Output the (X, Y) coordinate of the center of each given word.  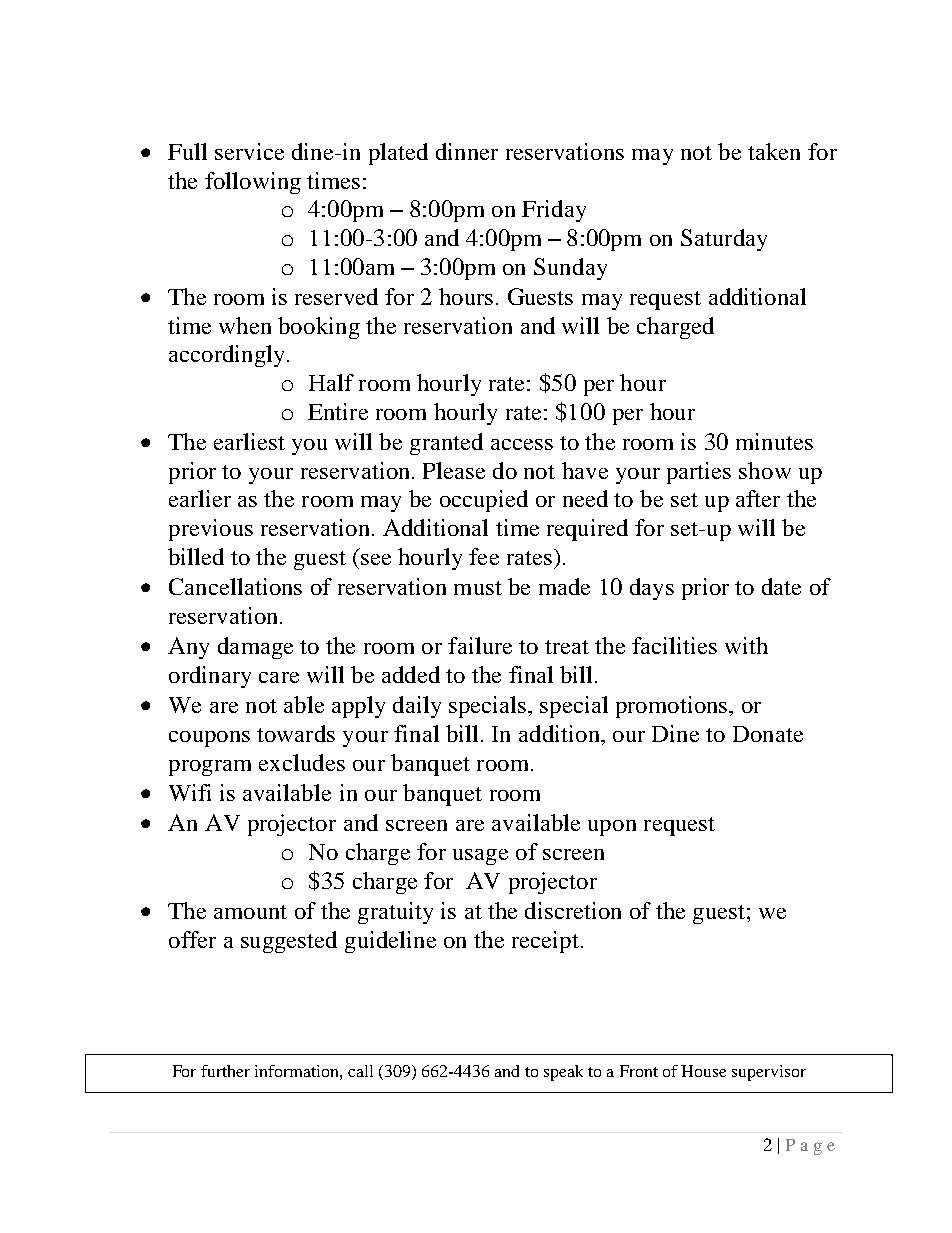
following (253, 183)
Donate (768, 734)
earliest (249, 441)
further (225, 1071)
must (478, 588)
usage (480, 857)
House (703, 1071)
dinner (467, 151)
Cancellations (235, 586)
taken (774, 151)
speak (563, 1073)
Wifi (190, 792)
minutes (774, 441)
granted (446, 444)
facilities (674, 645)
